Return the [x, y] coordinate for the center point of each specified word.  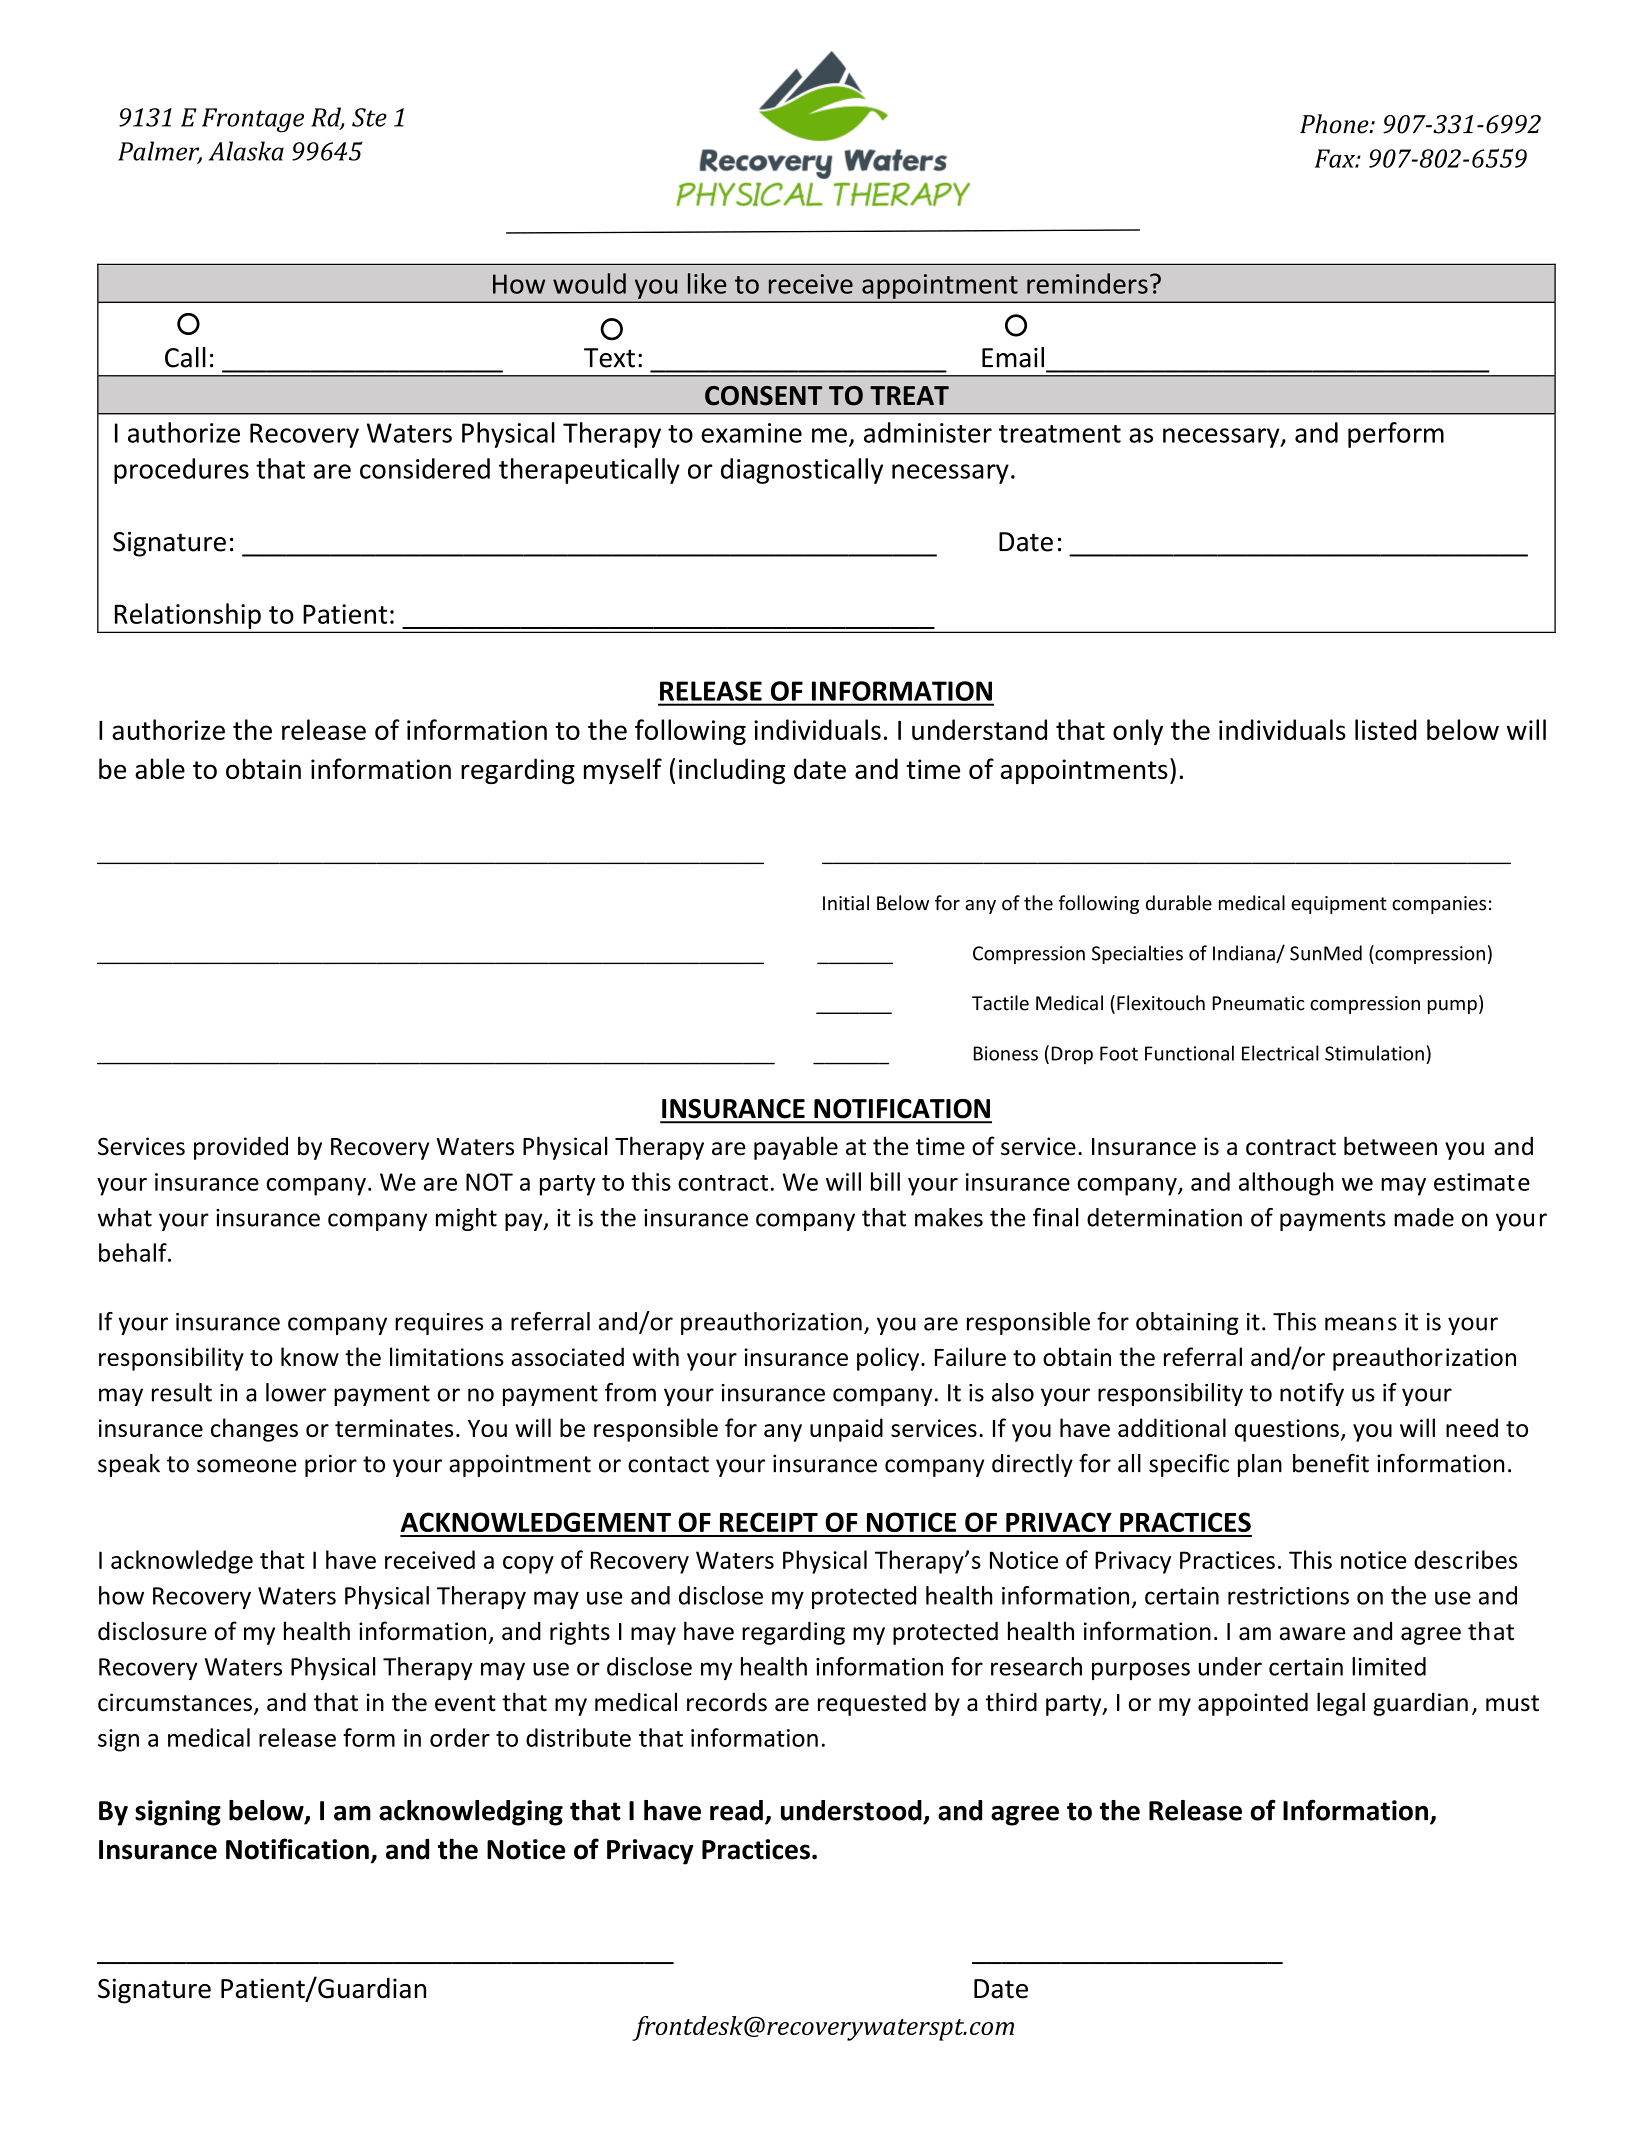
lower [296, 1392]
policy [889, 1359]
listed [1386, 729]
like [707, 283]
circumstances [175, 1702]
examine [751, 433]
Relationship [188, 616]
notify [1312, 1394]
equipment [1339, 905]
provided [241, 1148]
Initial [846, 903]
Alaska [246, 151]
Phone [1335, 124]
